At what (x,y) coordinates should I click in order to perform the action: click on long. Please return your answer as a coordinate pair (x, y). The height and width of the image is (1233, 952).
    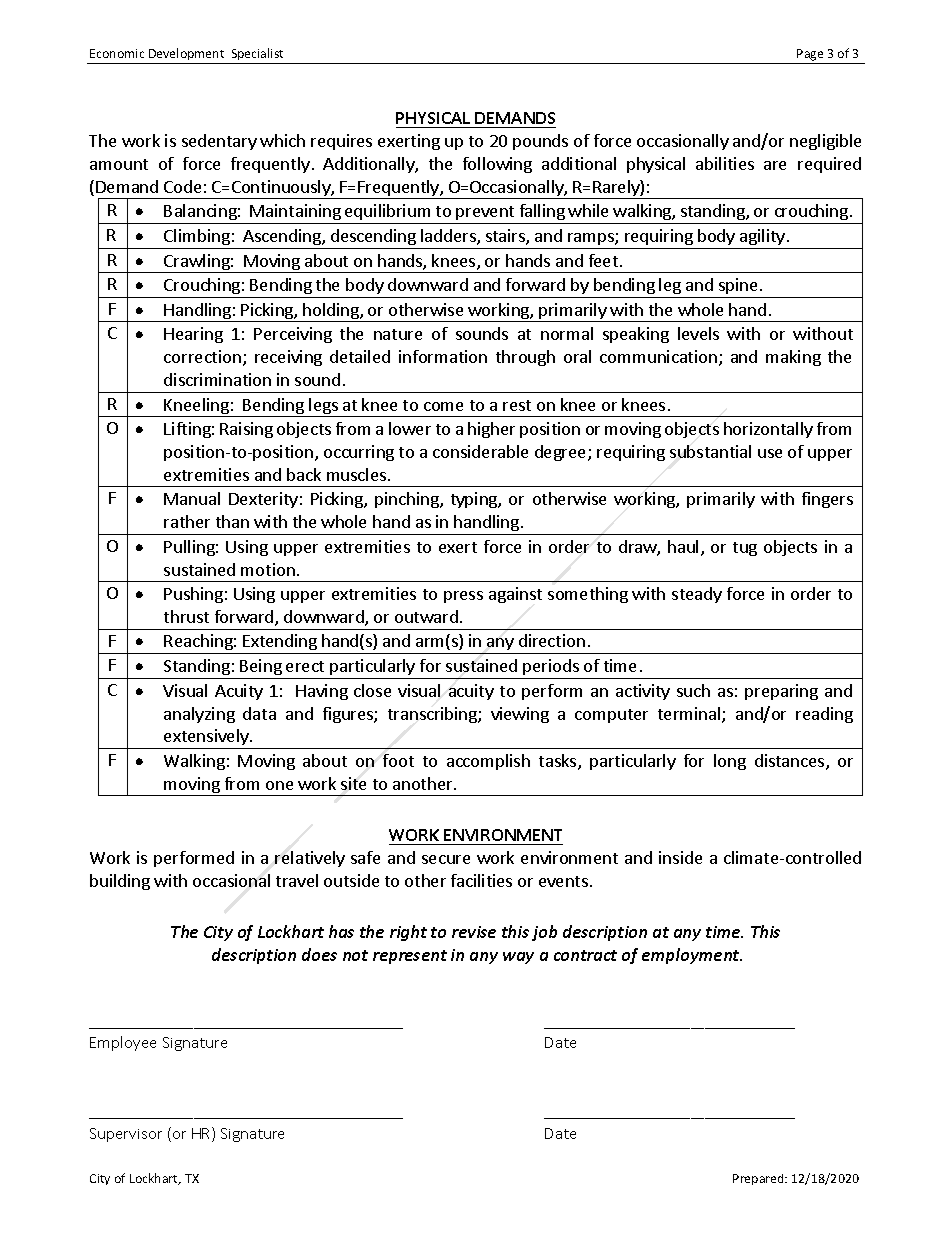
    Looking at the image, I should click on (730, 762).
